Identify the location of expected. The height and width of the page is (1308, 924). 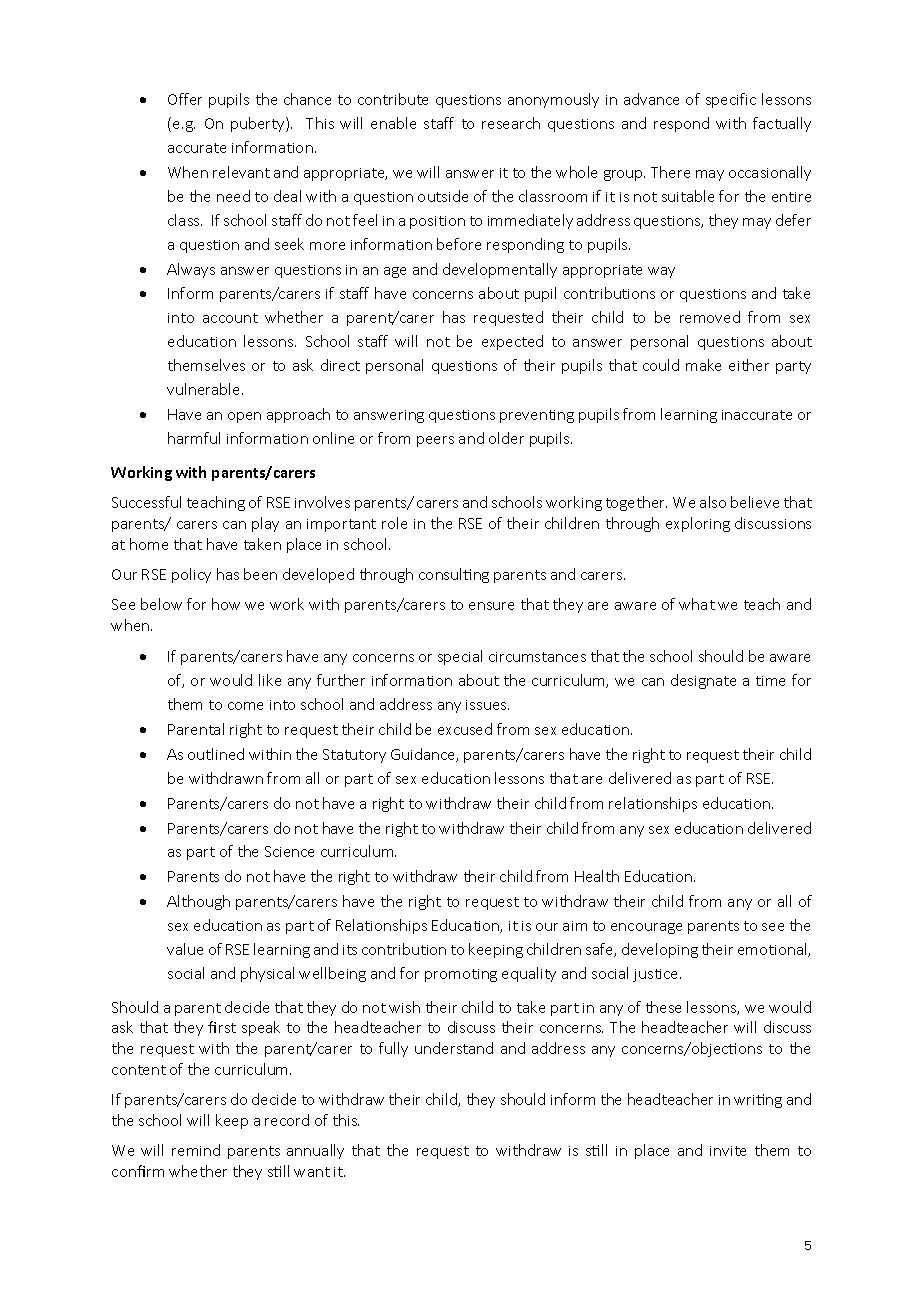
(512, 342).
